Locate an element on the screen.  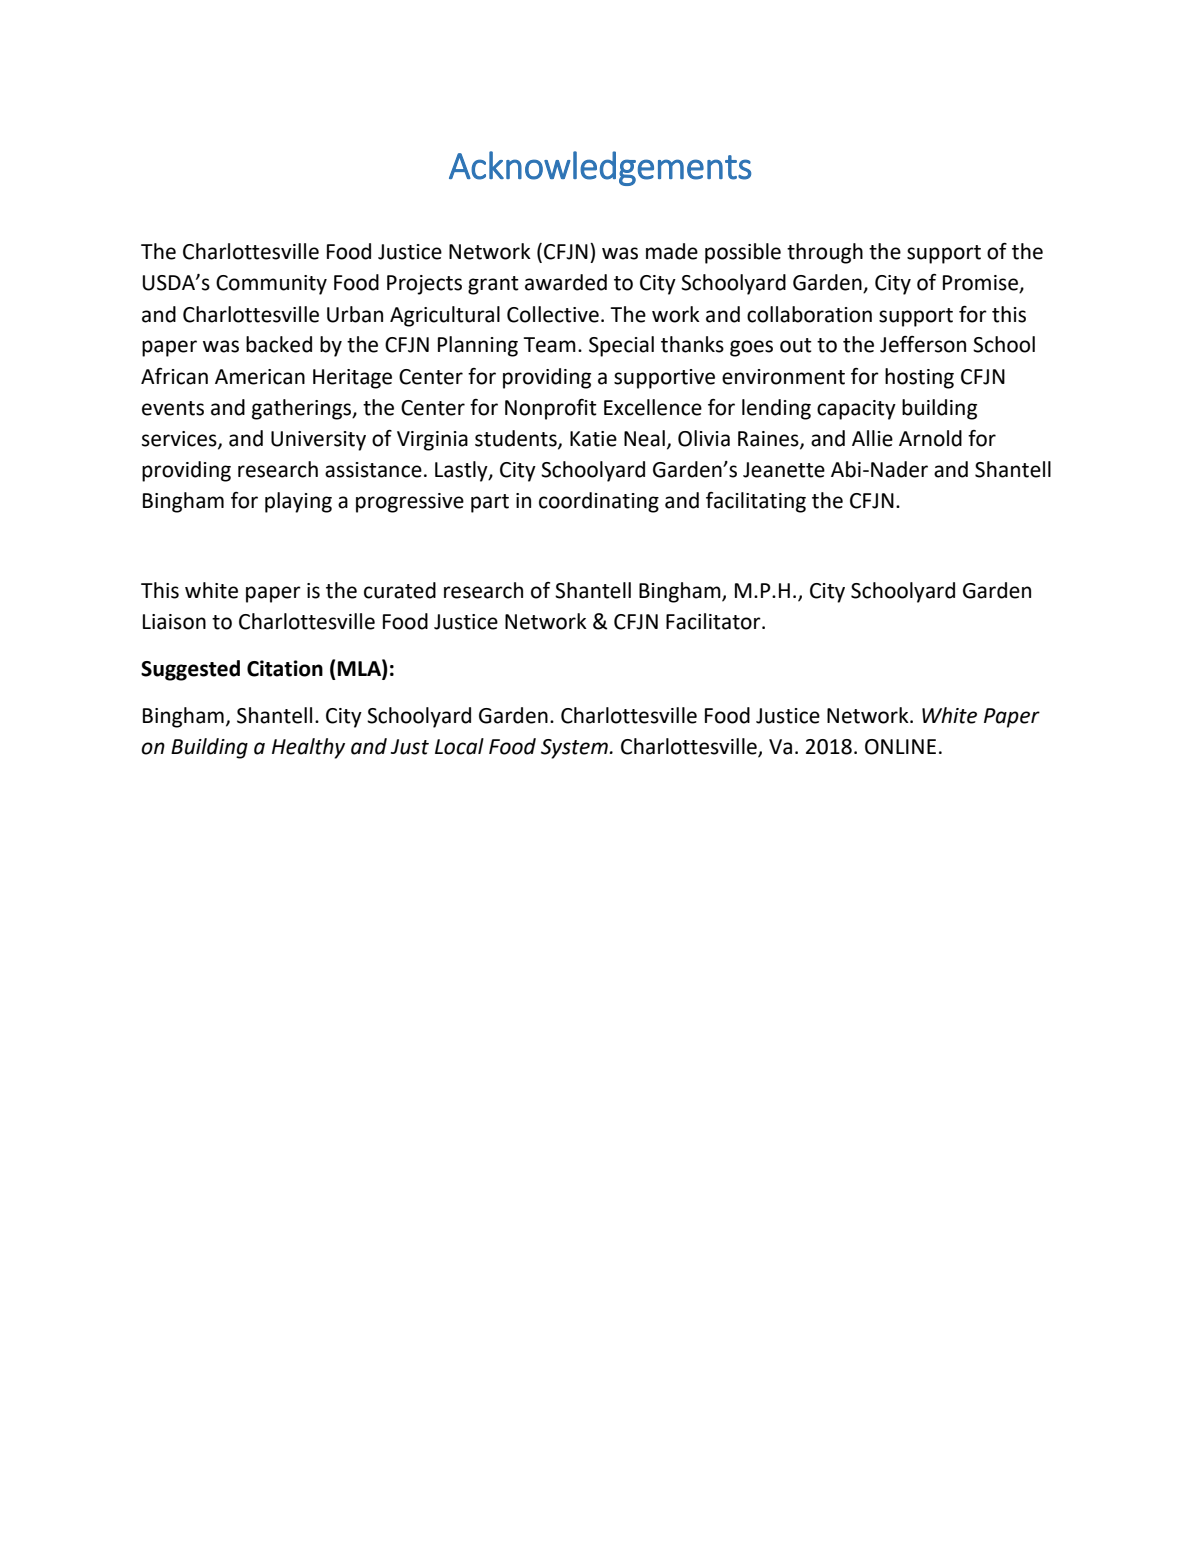
hosting is located at coordinates (919, 378).
